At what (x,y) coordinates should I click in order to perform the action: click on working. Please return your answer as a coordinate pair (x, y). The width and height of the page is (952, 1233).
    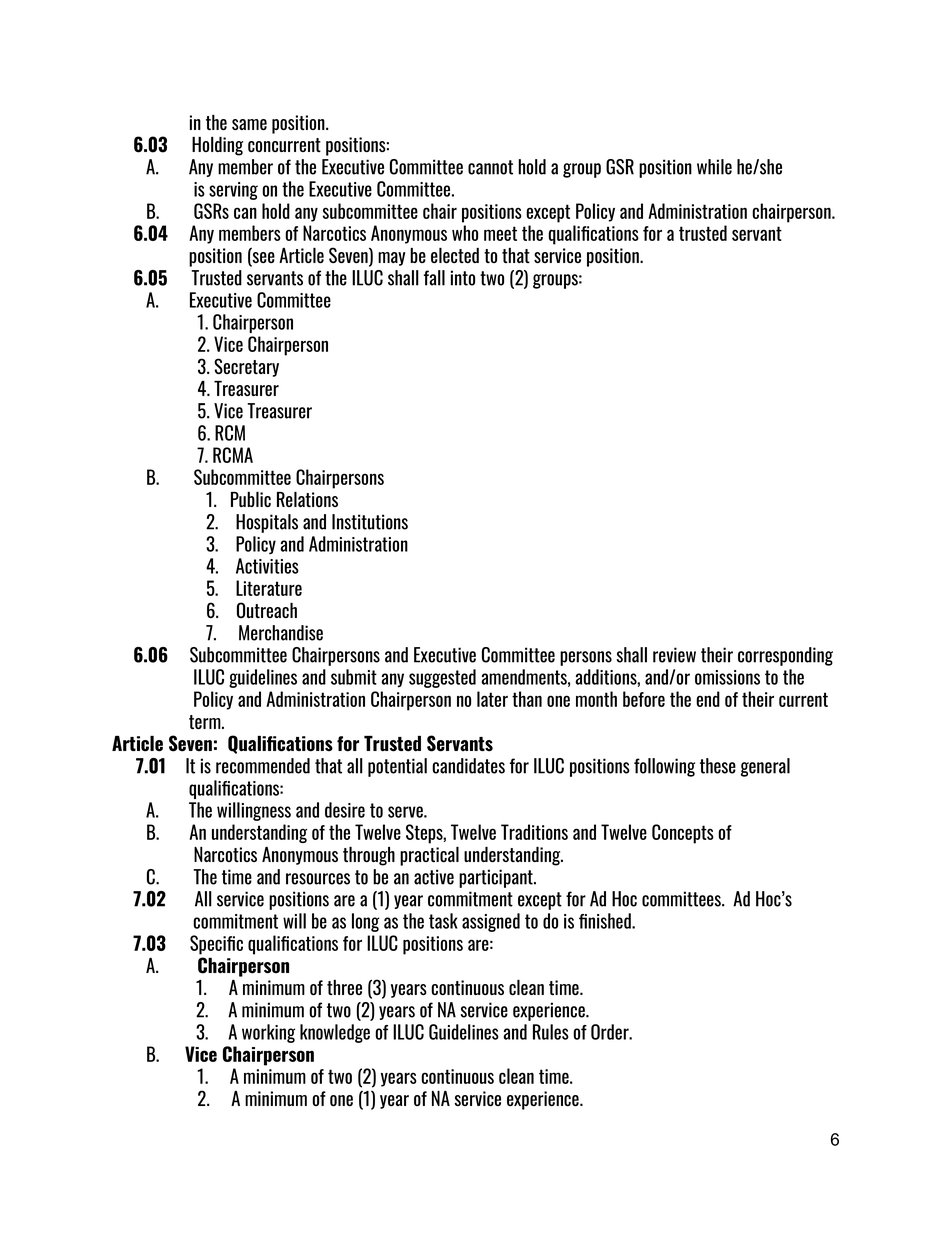
    Looking at the image, I should click on (268, 1033).
